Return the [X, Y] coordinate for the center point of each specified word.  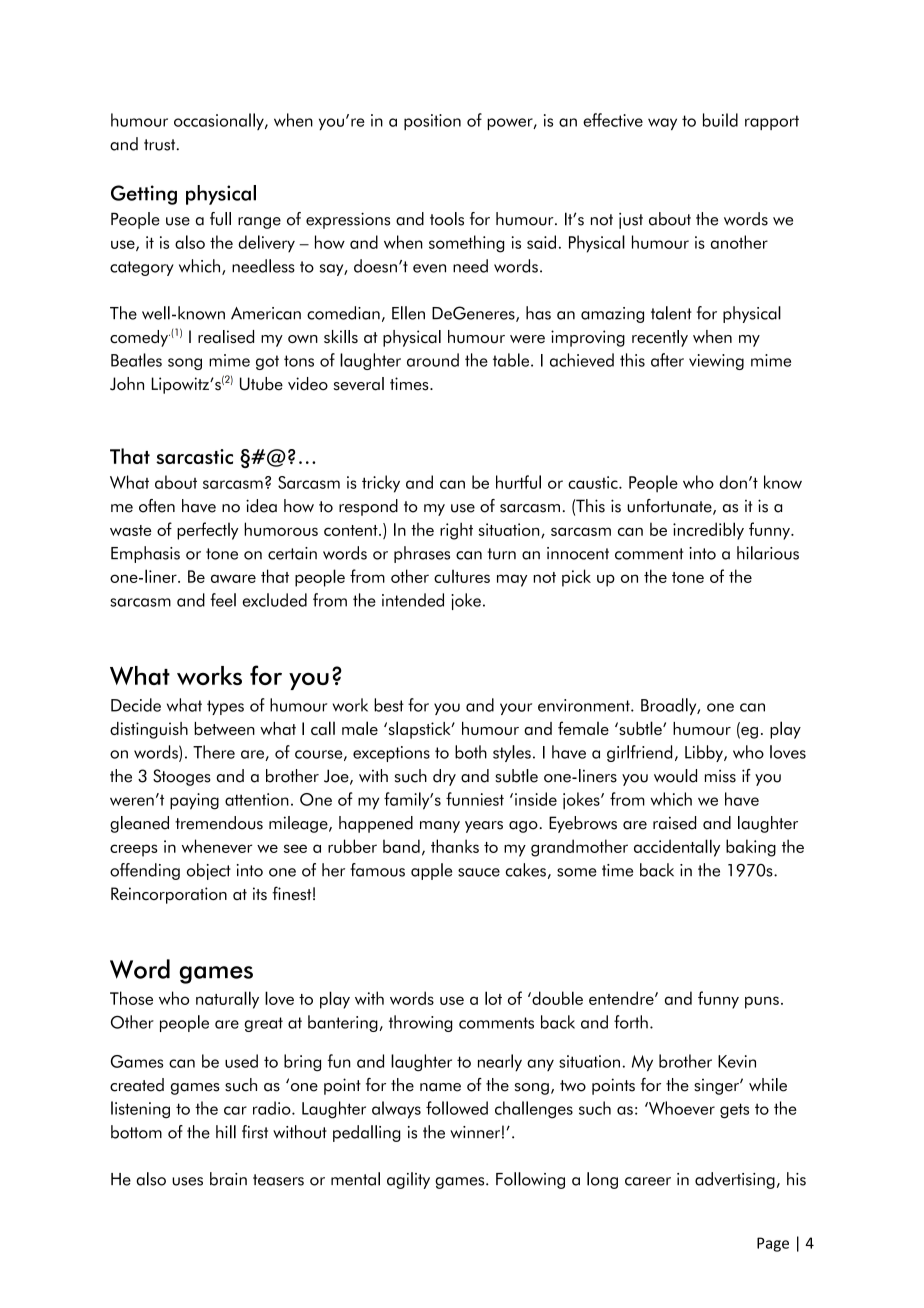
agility [408, 1180]
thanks [455, 846]
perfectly [208, 531]
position [432, 122]
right [456, 531]
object [209, 871]
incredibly [708, 531]
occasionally [220, 121]
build [720, 120]
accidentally [677, 848]
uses [187, 1181]
